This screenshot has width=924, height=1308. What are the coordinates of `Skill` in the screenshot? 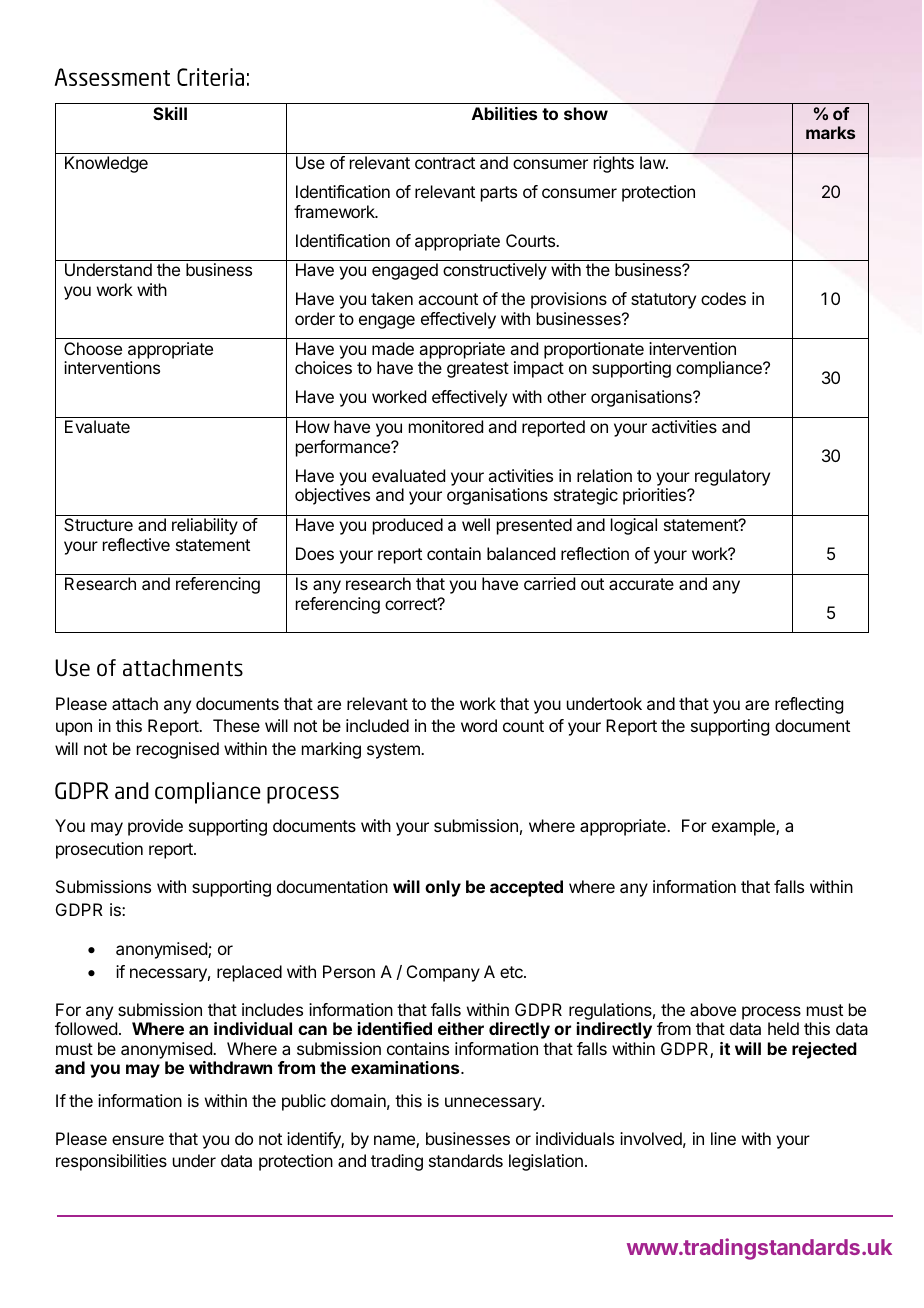 It's located at (170, 113).
